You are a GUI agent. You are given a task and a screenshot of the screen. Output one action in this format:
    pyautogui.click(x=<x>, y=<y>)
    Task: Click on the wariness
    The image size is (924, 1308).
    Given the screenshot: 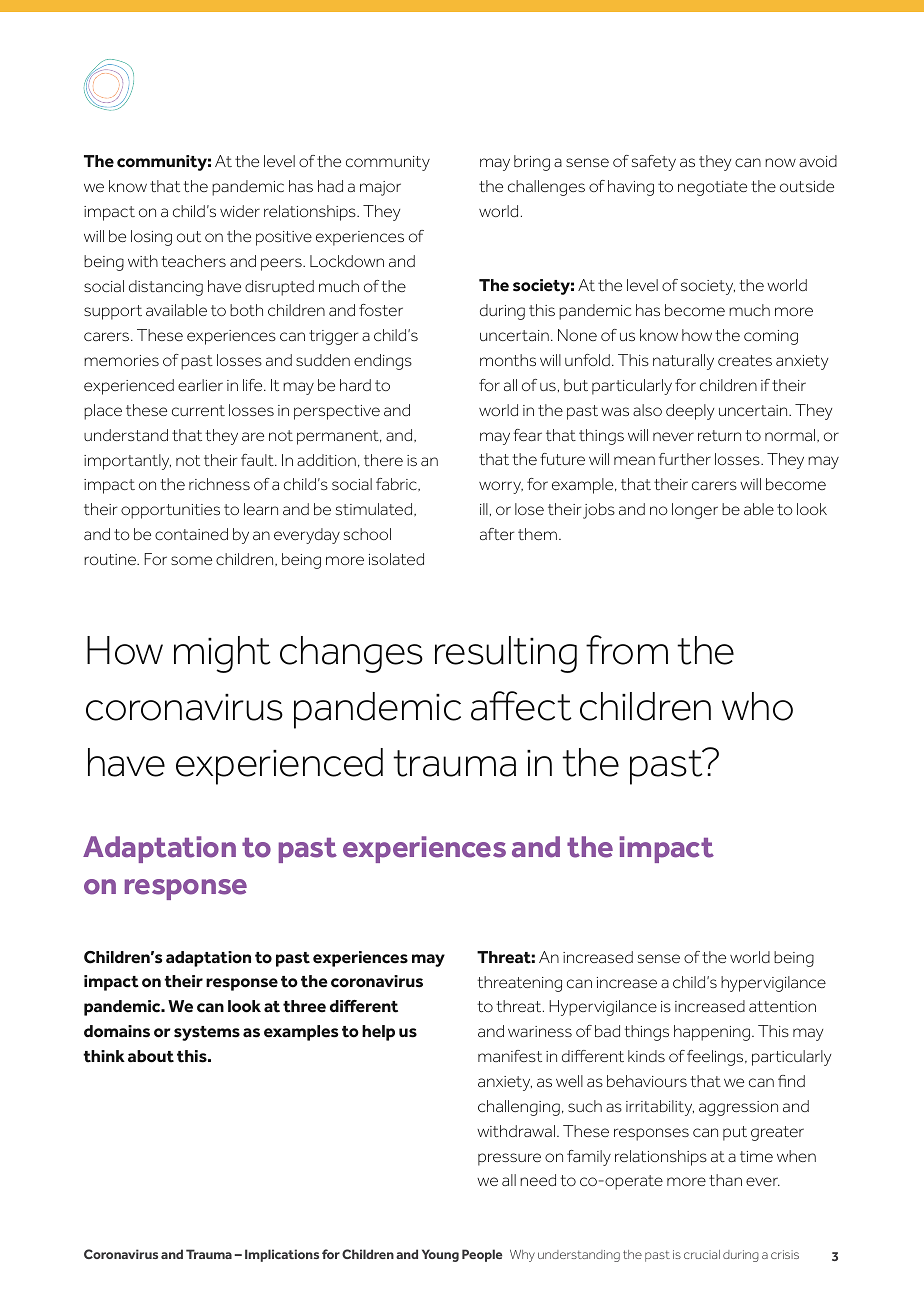 What is the action you would take?
    pyautogui.click(x=540, y=1031)
